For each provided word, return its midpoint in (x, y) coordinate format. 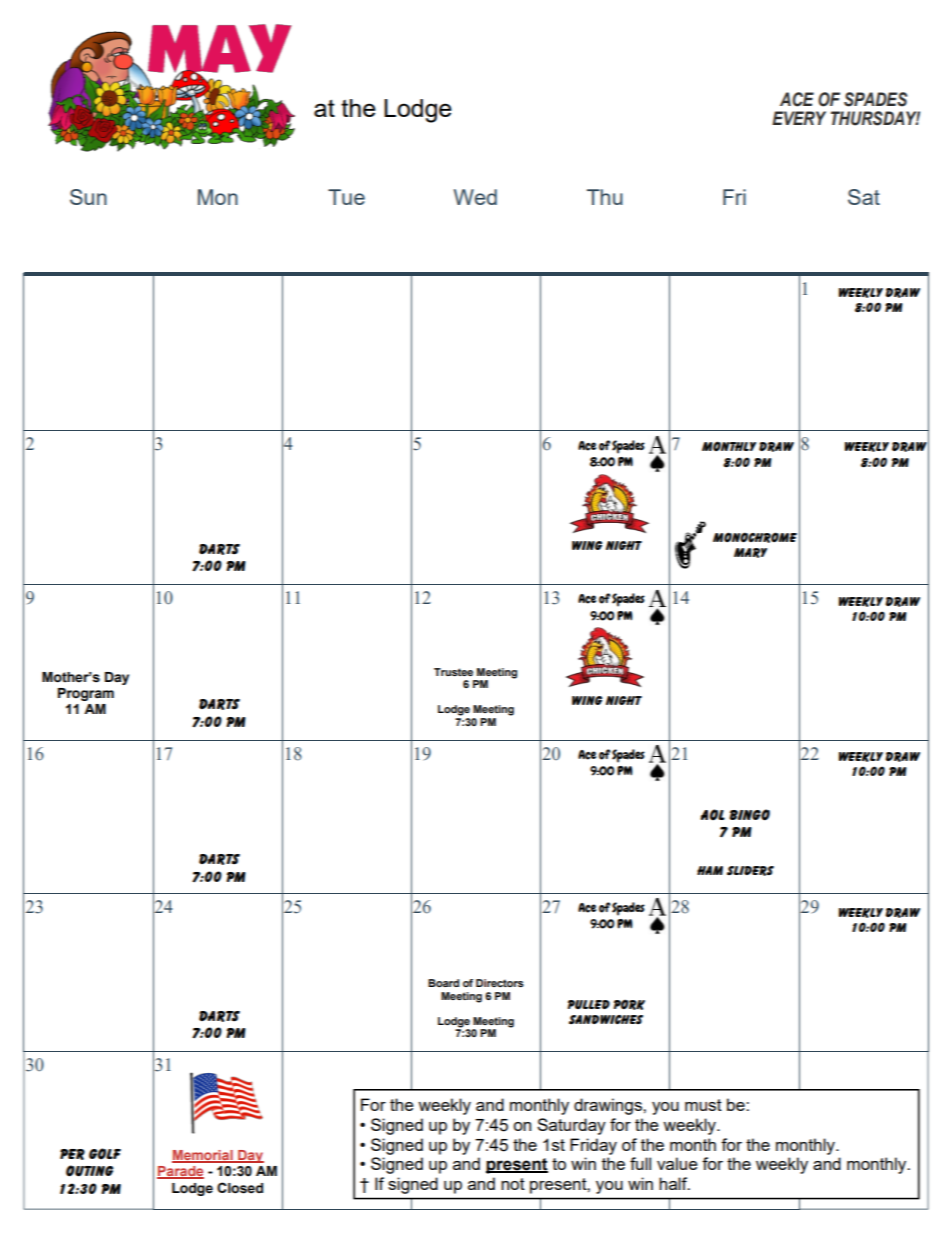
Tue (346, 197)
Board (443, 983)
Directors (500, 983)
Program (86, 694)
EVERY (799, 118)
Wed (475, 197)
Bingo (749, 815)
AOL (712, 814)
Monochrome (755, 537)
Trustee (453, 672)
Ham (710, 870)
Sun (88, 197)
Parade (180, 1172)
